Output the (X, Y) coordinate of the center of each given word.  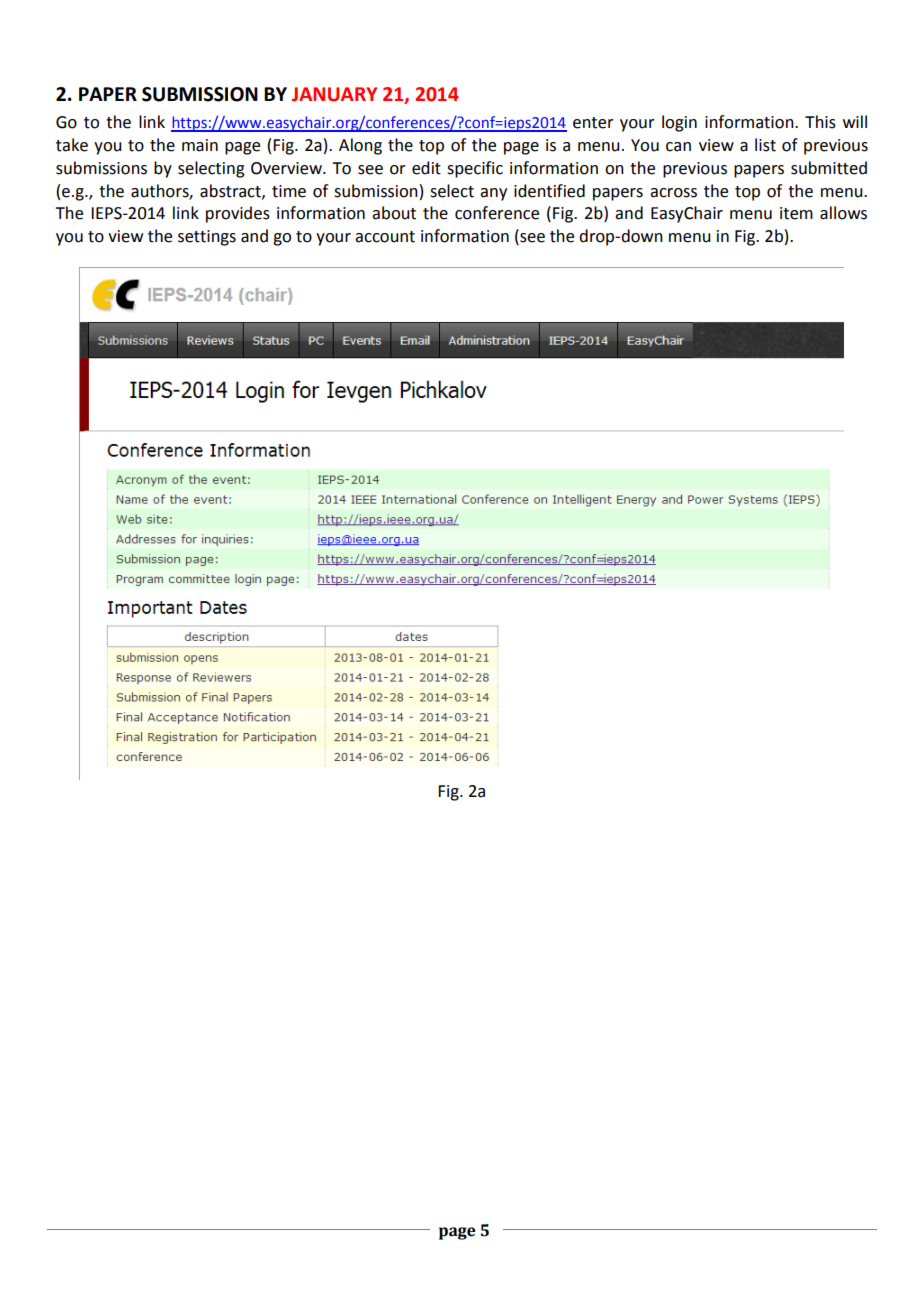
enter (593, 123)
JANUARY (334, 94)
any (493, 194)
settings (207, 238)
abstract (231, 191)
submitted (829, 168)
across (673, 193)
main (200, 145)
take (72, 145)
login (679, 123)
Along (360, 146)
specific (475, 169)
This (820, 122)
